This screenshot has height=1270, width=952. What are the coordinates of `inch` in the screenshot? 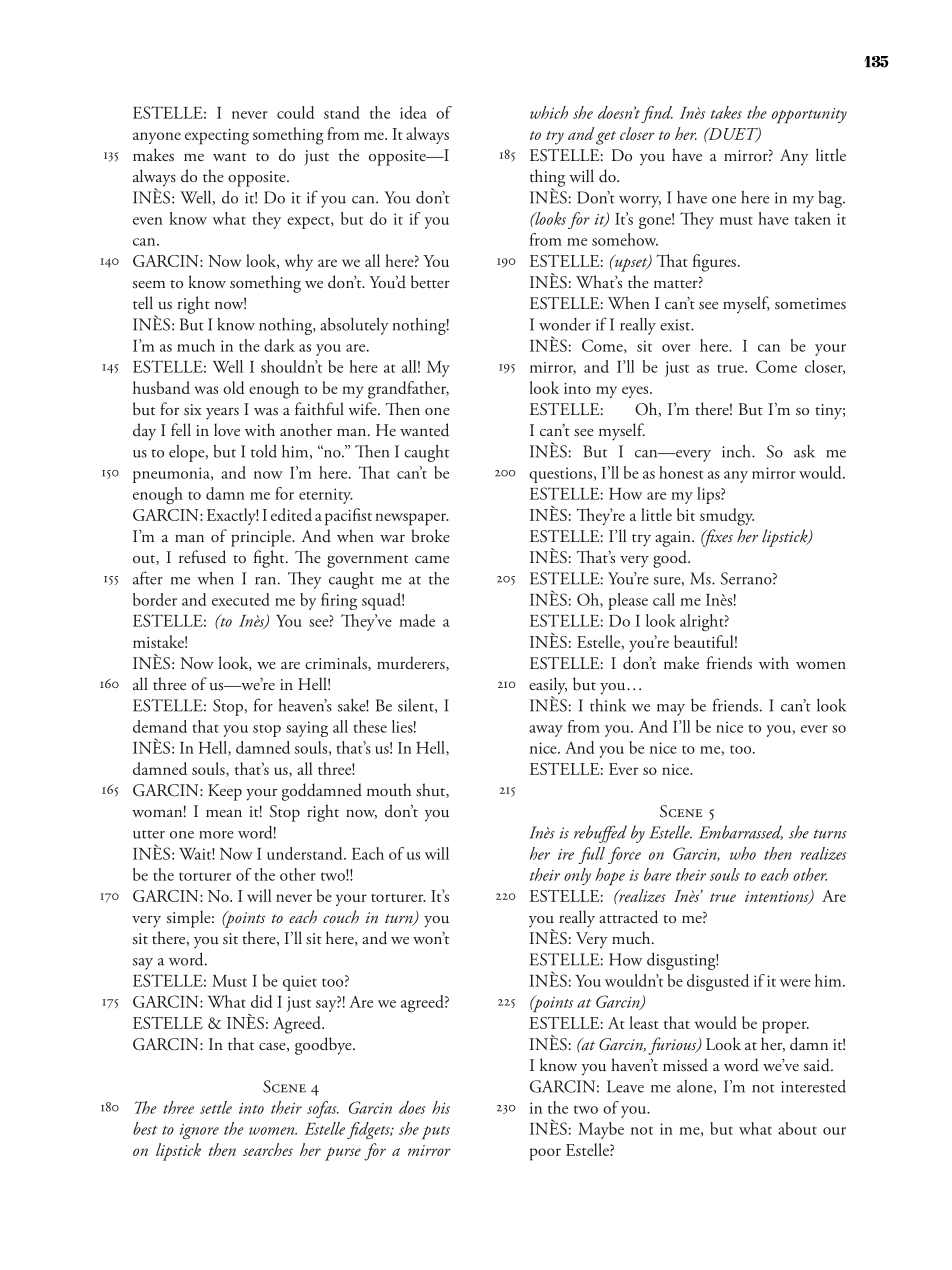 It's located at (737, 451).
